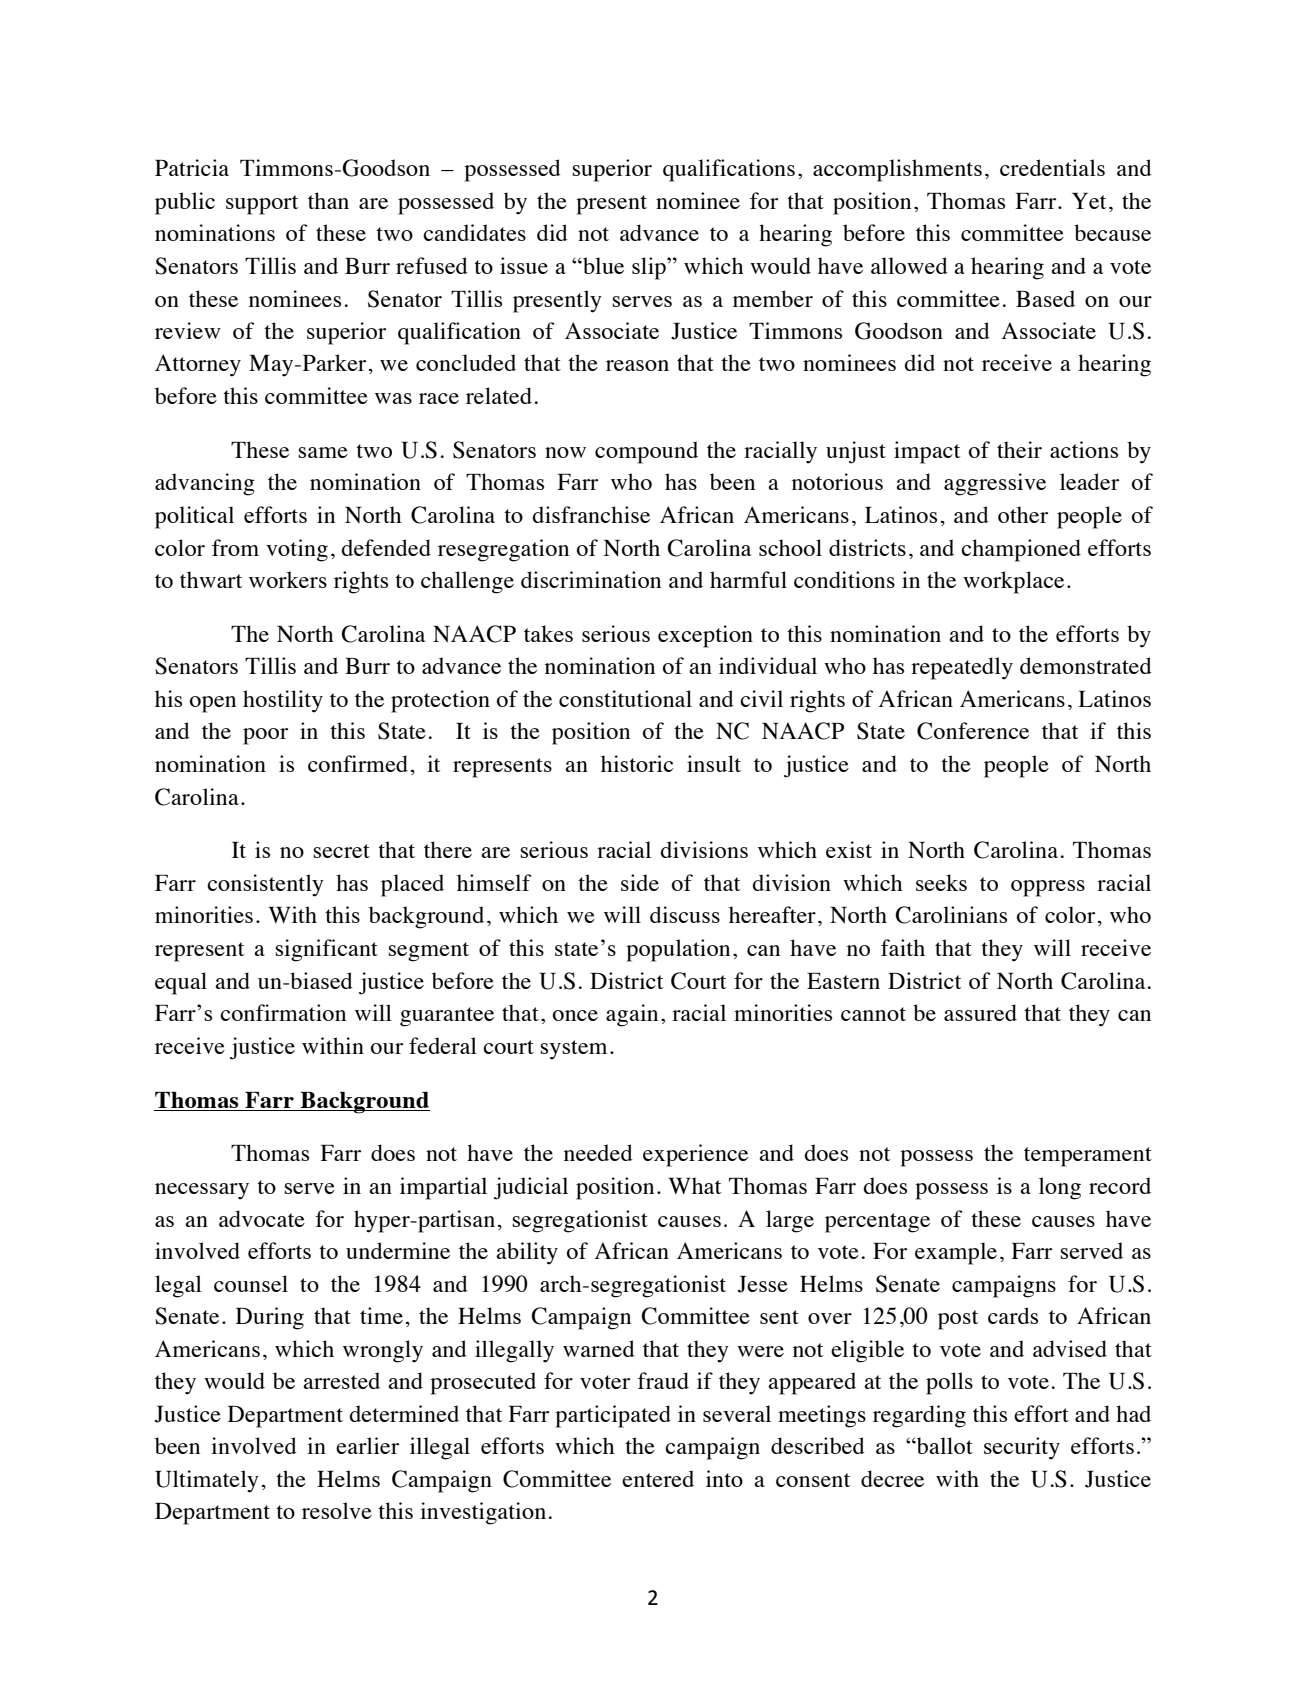 The height and width of the screenshot is (1688, 1304). What do you see at coordinates (262, 205) in the screenshot?
I see `support` at bounding box center [262, 205].
